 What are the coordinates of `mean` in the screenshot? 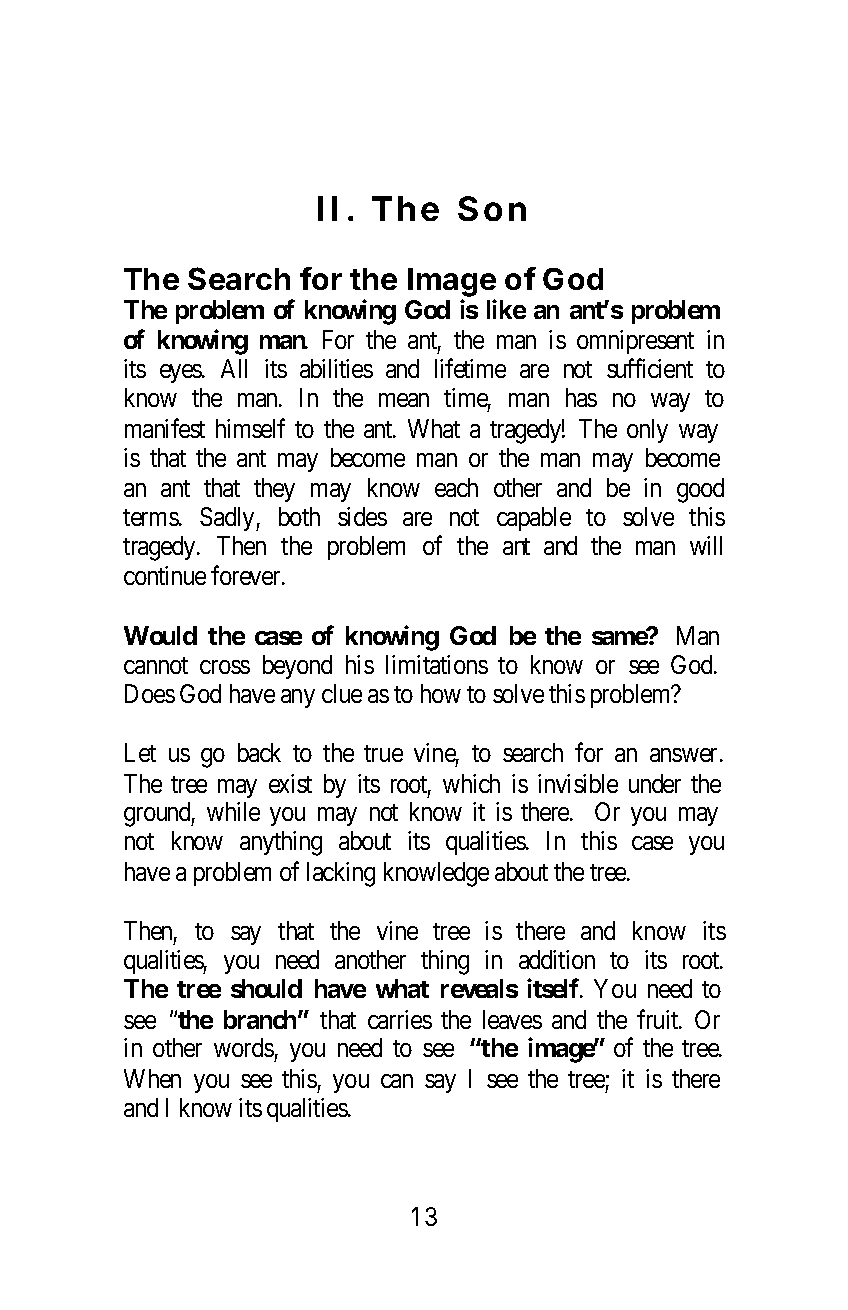 It's located at (404, 400).
